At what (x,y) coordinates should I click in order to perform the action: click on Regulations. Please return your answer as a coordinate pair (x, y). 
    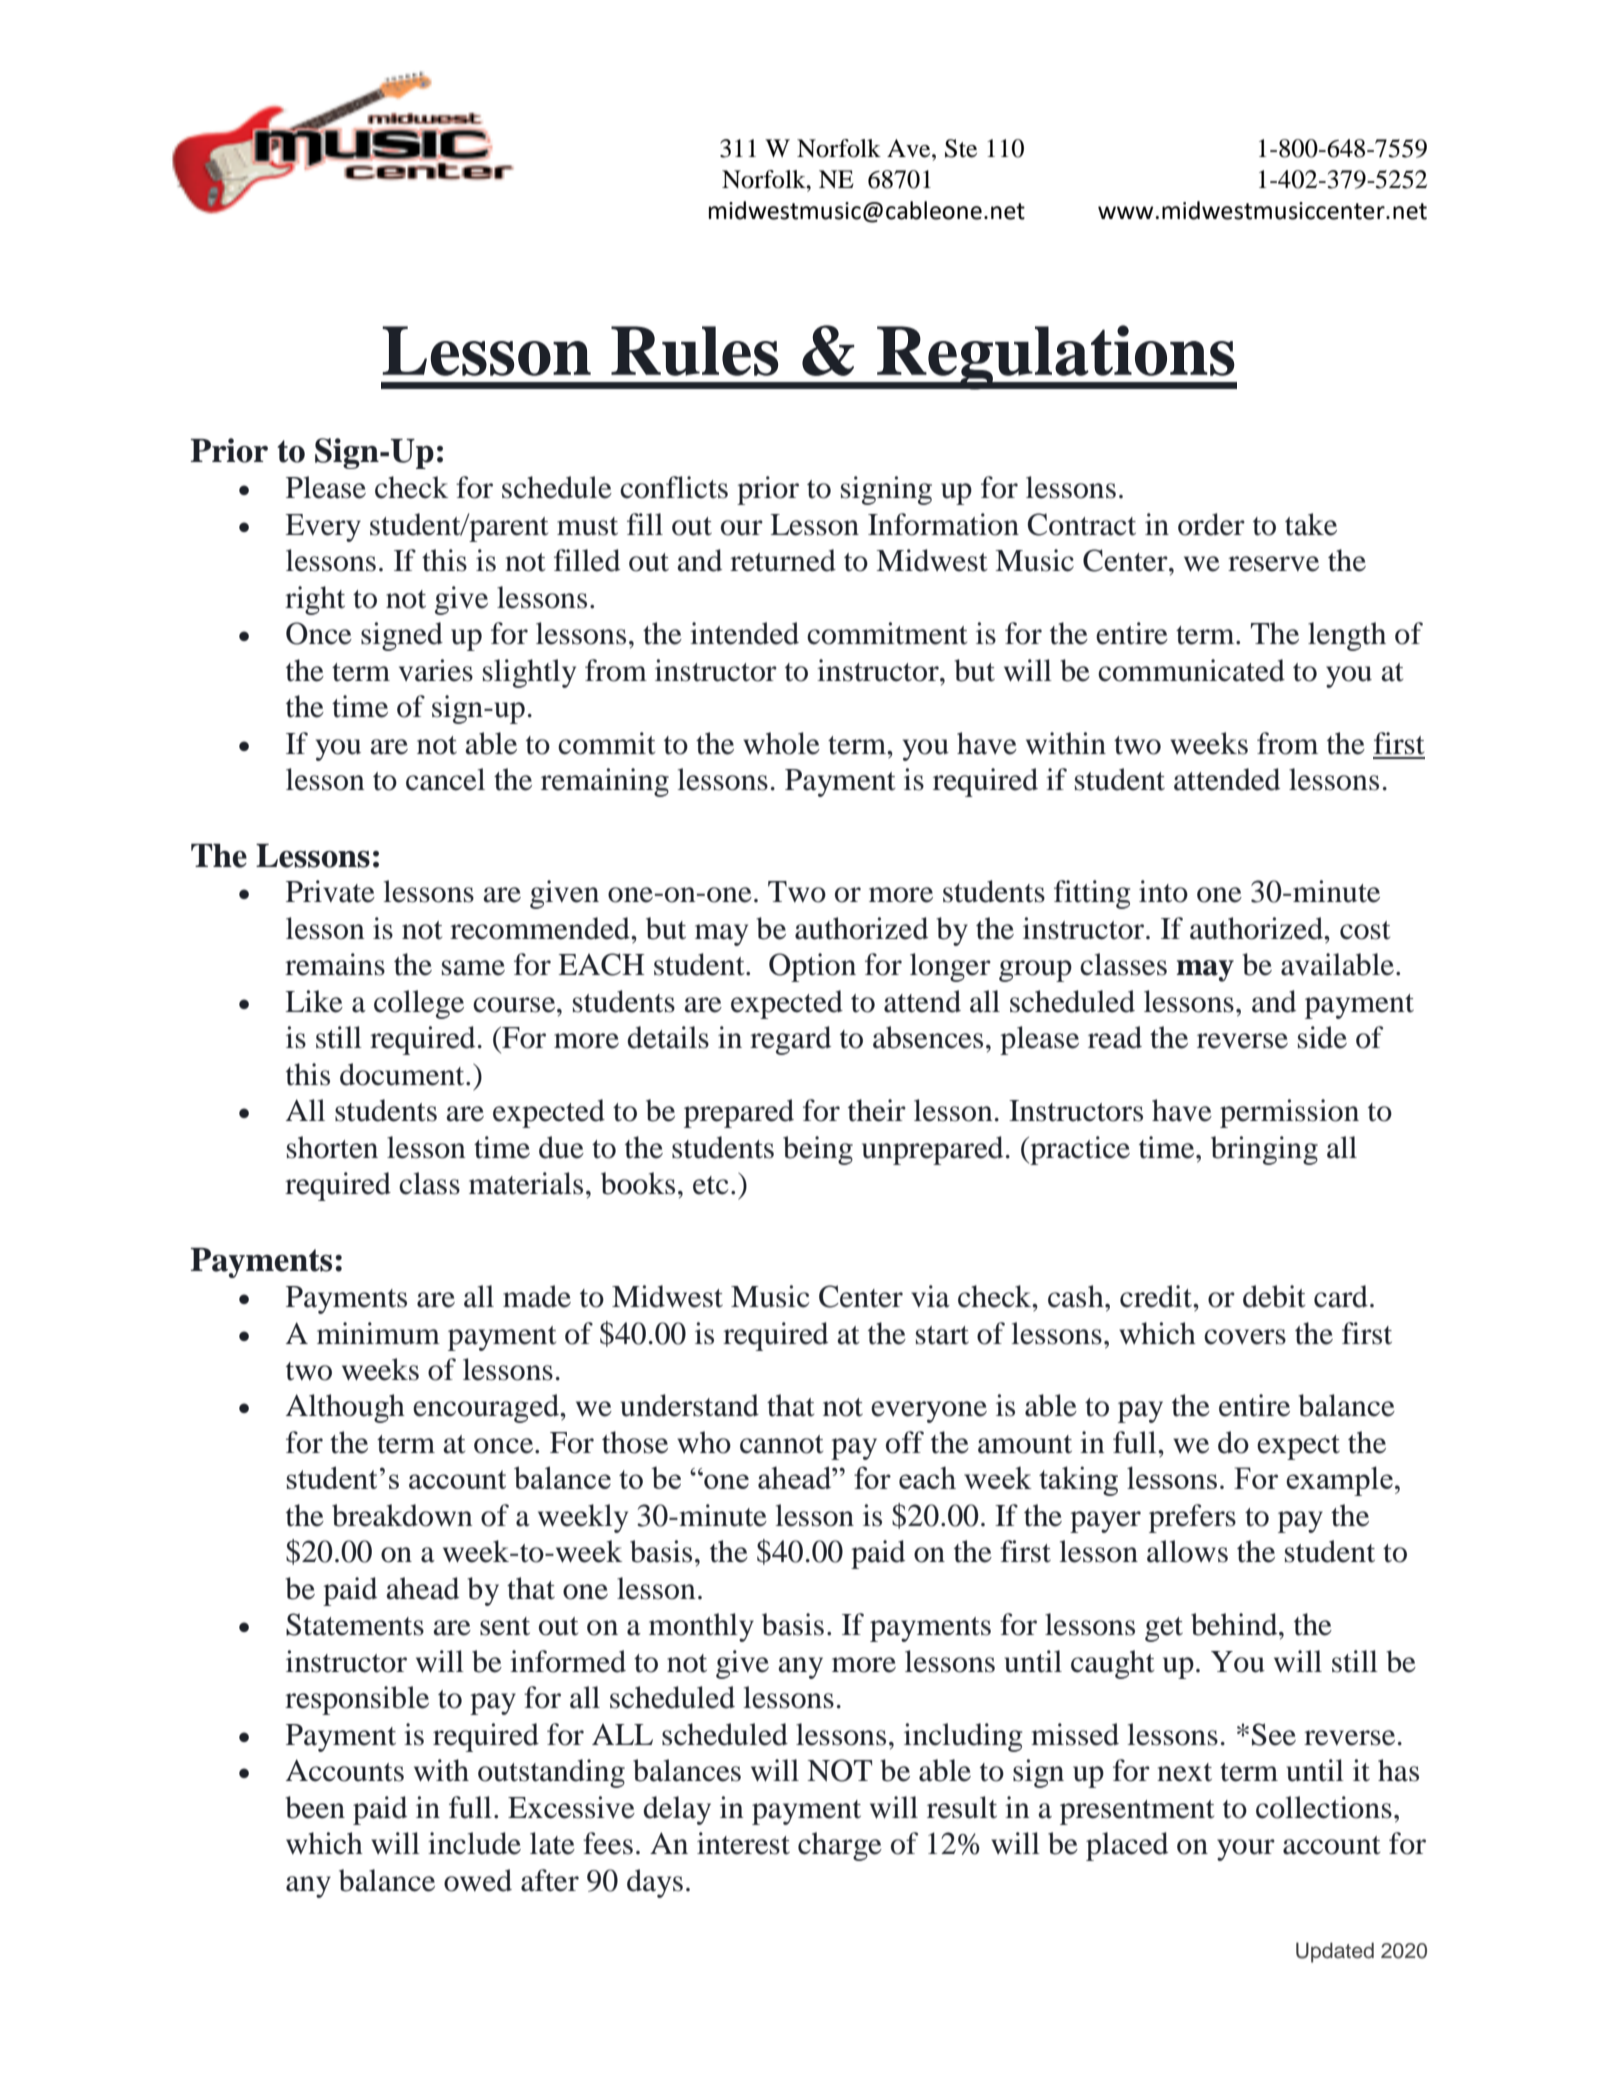
    Looking at the image, I should click on (1056, 357).
